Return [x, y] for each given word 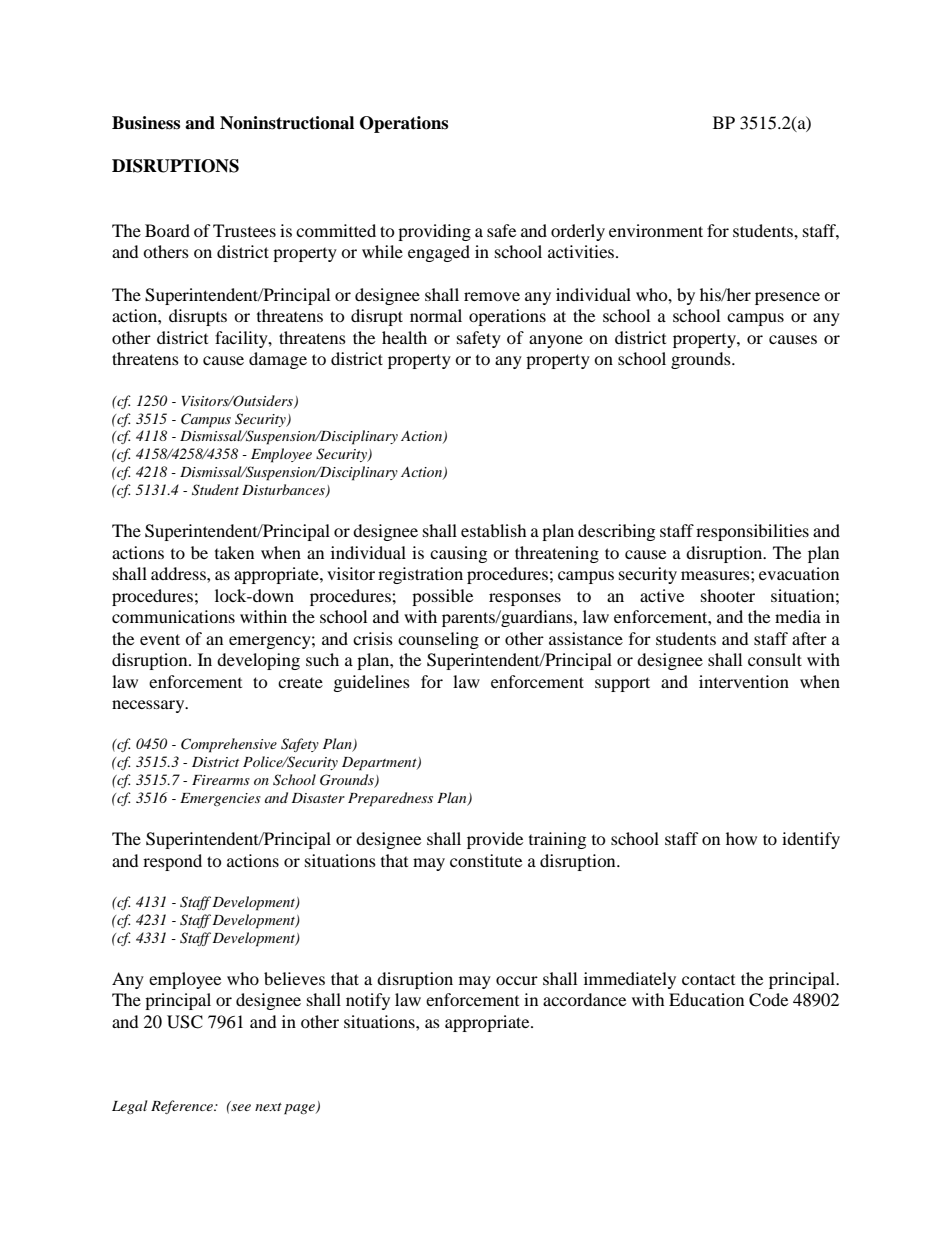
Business [146, 123]
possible [442, 597]
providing [434, 232]
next [268, 1107]
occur [517, 980]
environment [656, 230]
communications [173, 616]
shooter [728, 595]
